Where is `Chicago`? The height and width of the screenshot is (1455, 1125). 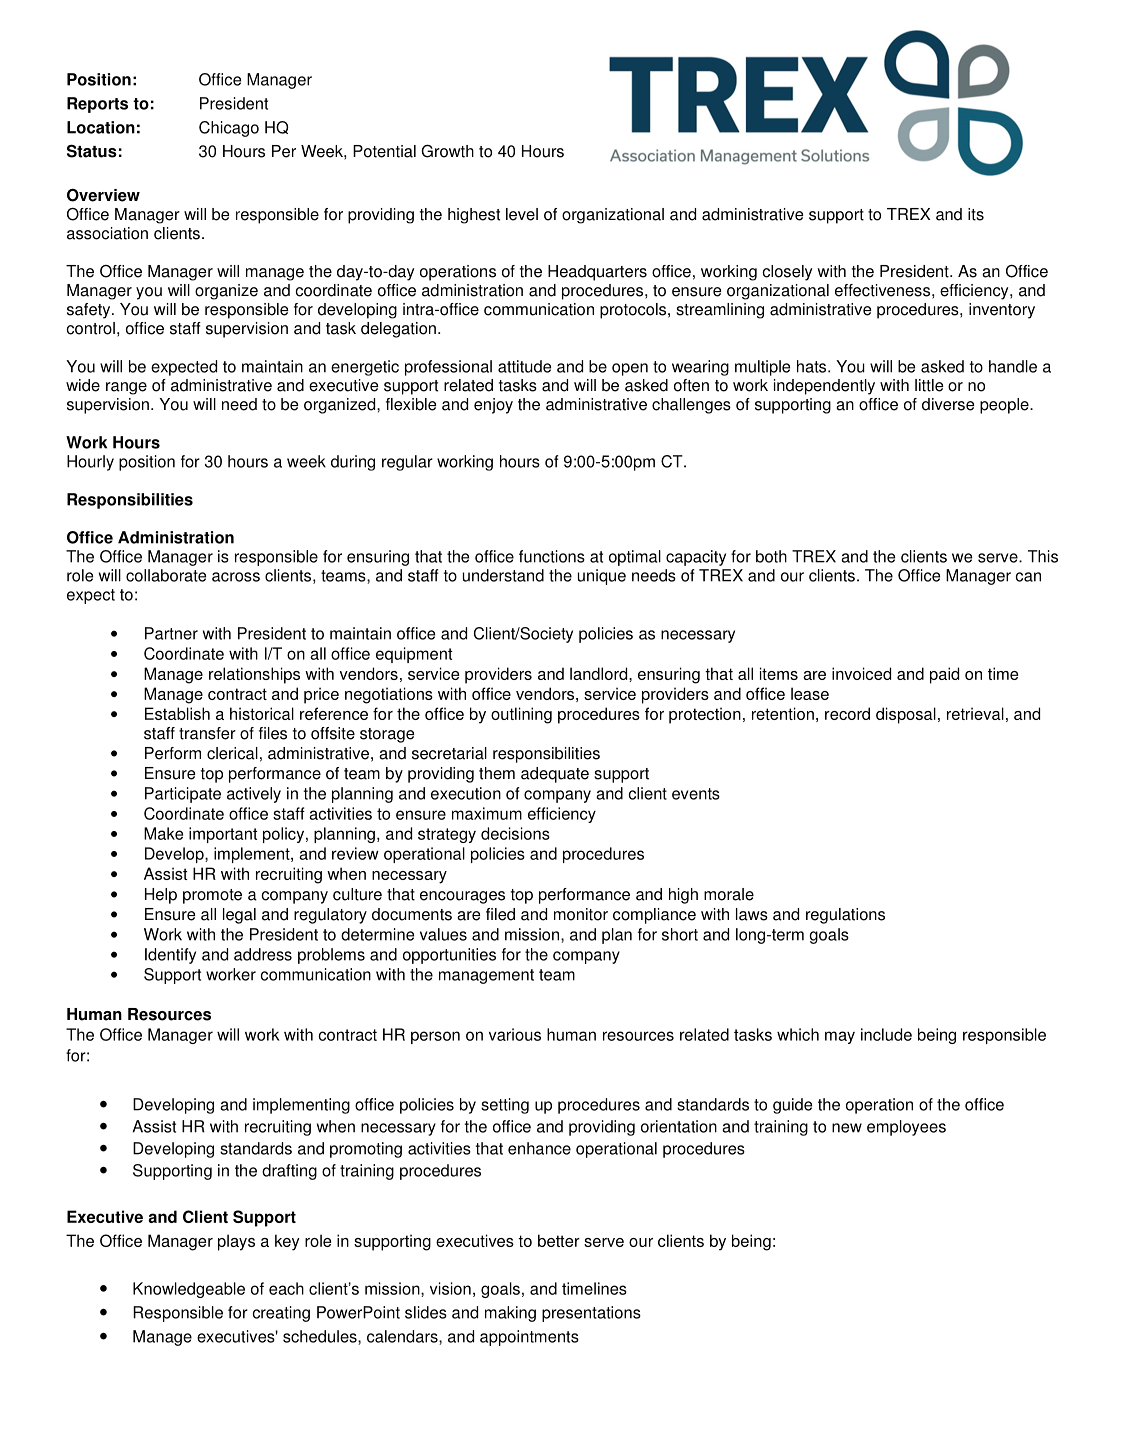 Chicago is located at coordinates (229, 129).
